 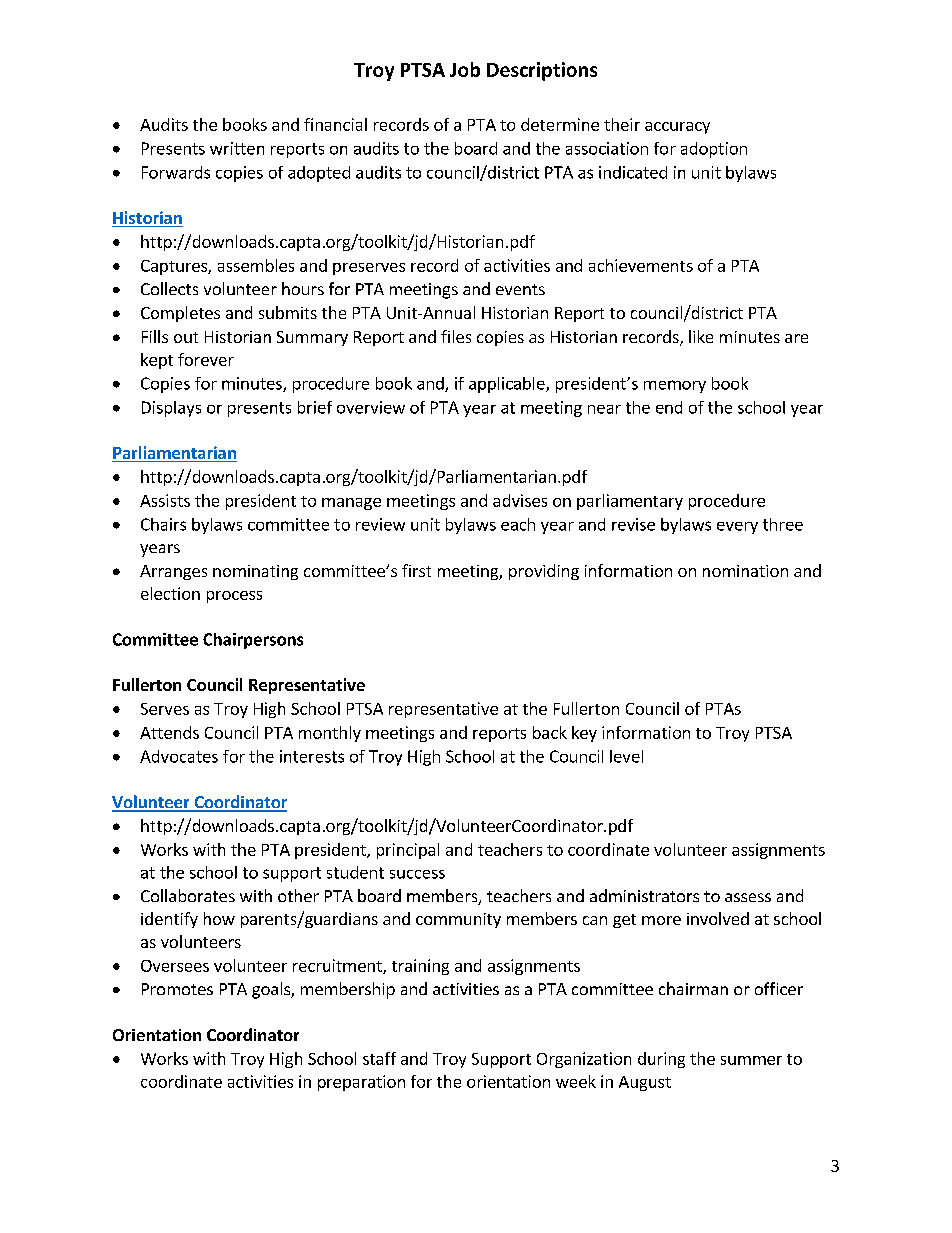 What do you see at coordinates (272, 990) in the image?
I see `goals` at bounding box center [272, 990].
